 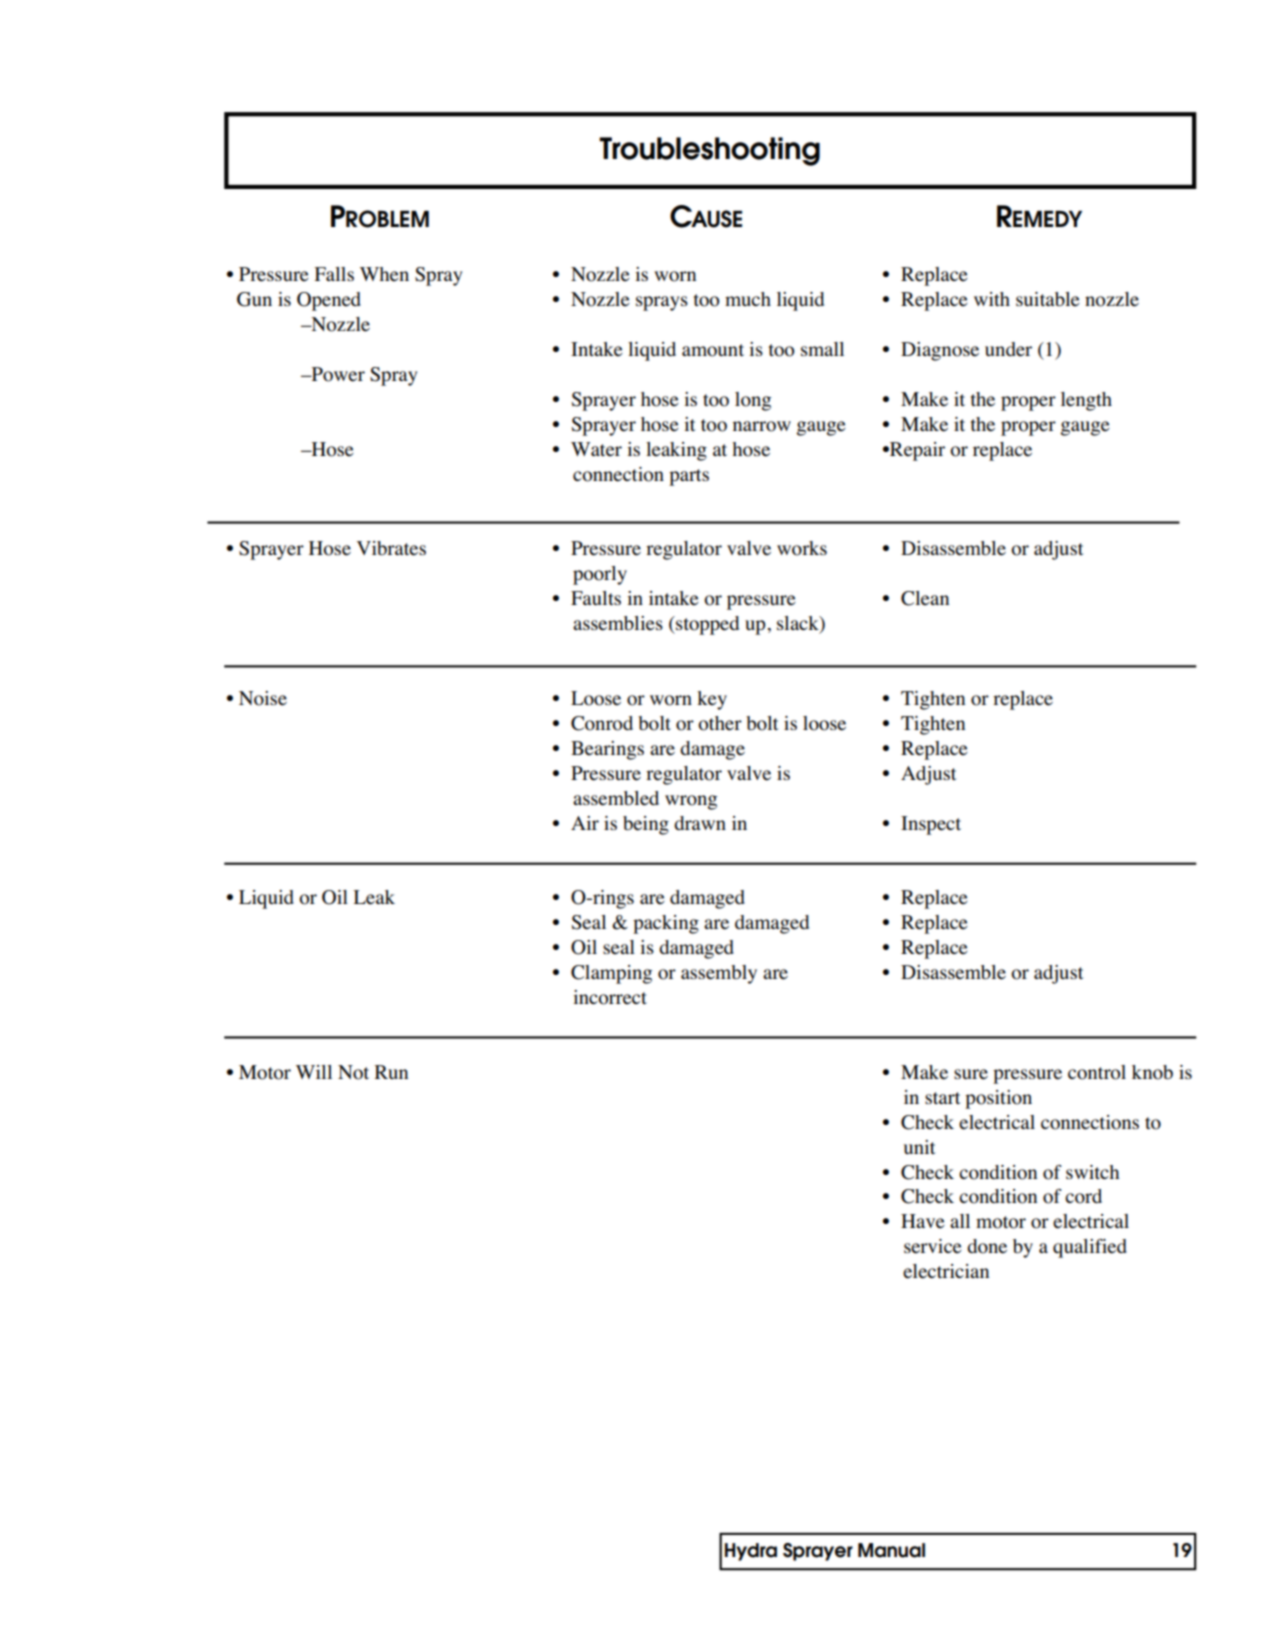 I want to click on Noise, so click(x=263, y=698).
